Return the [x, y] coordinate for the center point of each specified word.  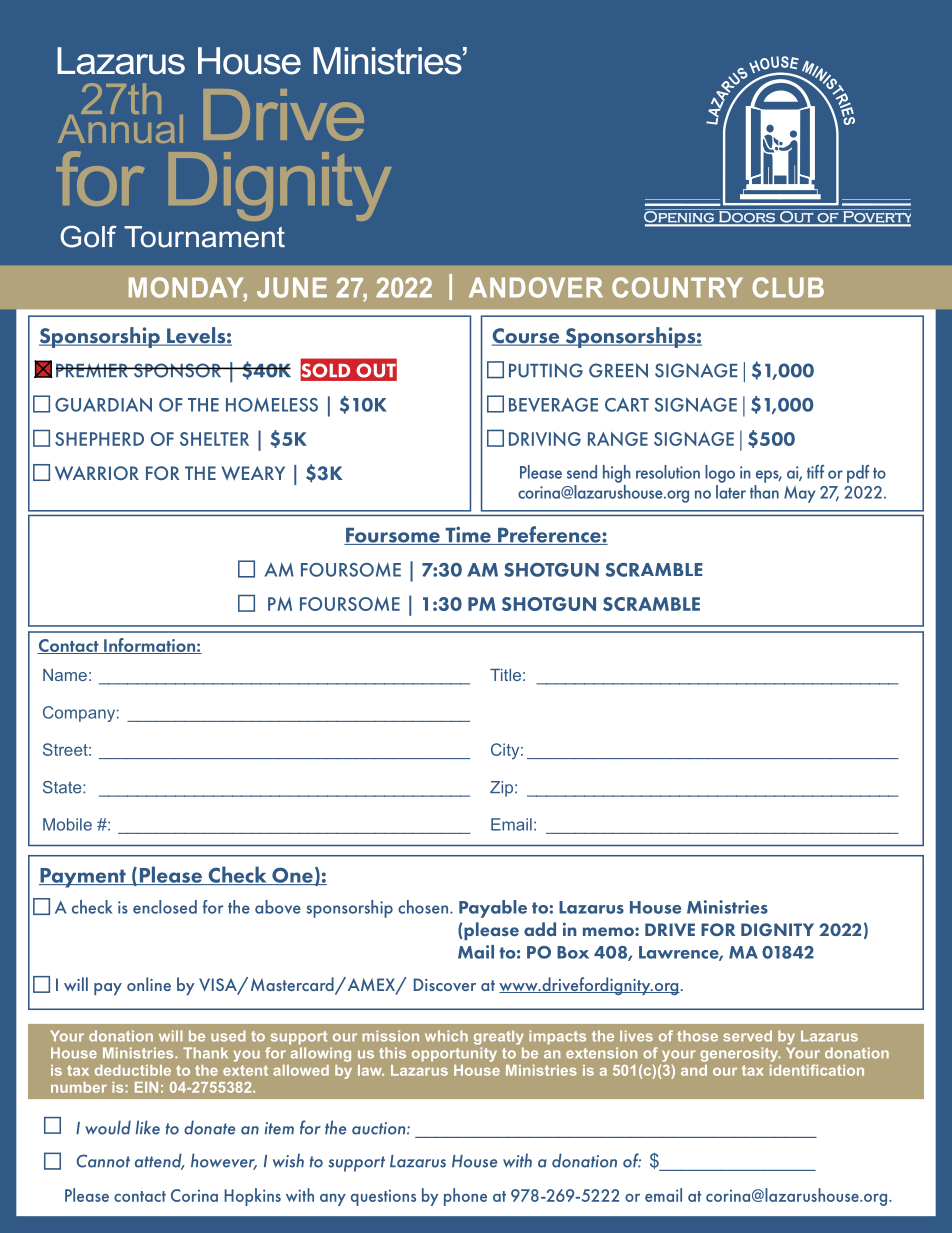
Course [527, 337]
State [63, 787]
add [540, 929]
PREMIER [93, 370]
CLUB [788, 287]
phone [465, 1197]
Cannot [103, 1161]
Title [505, 675]
